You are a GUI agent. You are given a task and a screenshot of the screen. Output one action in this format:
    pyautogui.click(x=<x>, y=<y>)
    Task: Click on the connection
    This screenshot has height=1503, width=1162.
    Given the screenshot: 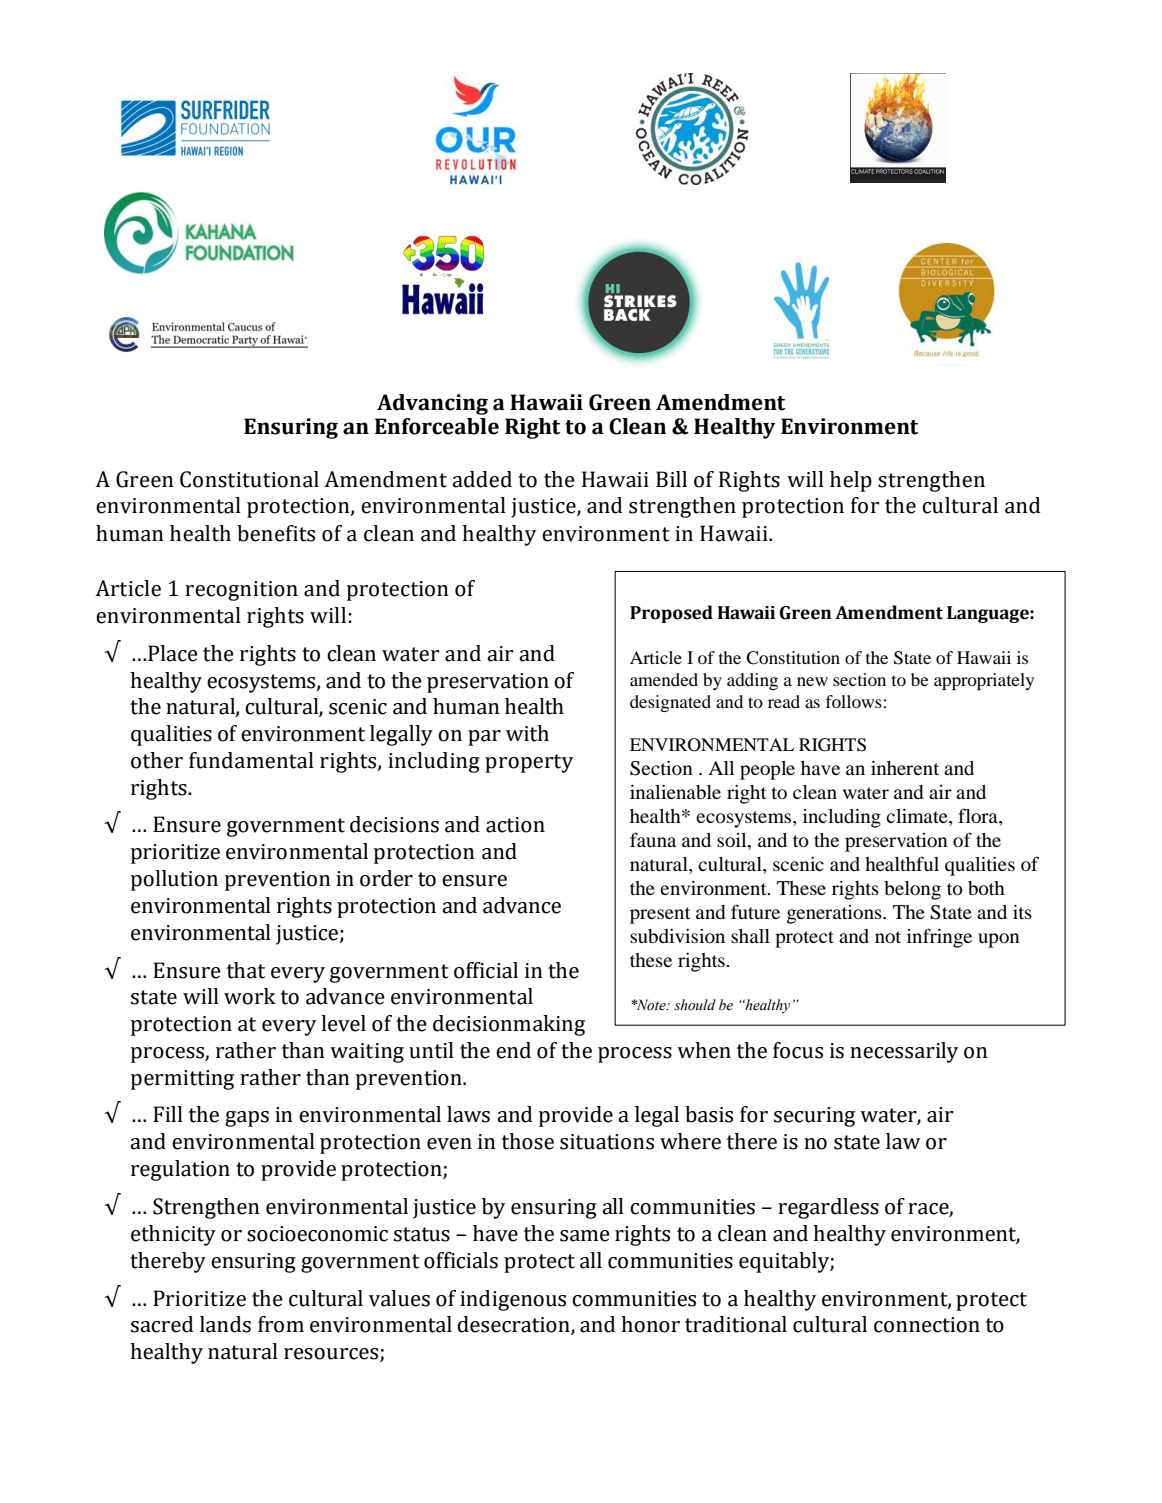 What is the action you would take?
    pyautogui.click(x=927, y=1325)
